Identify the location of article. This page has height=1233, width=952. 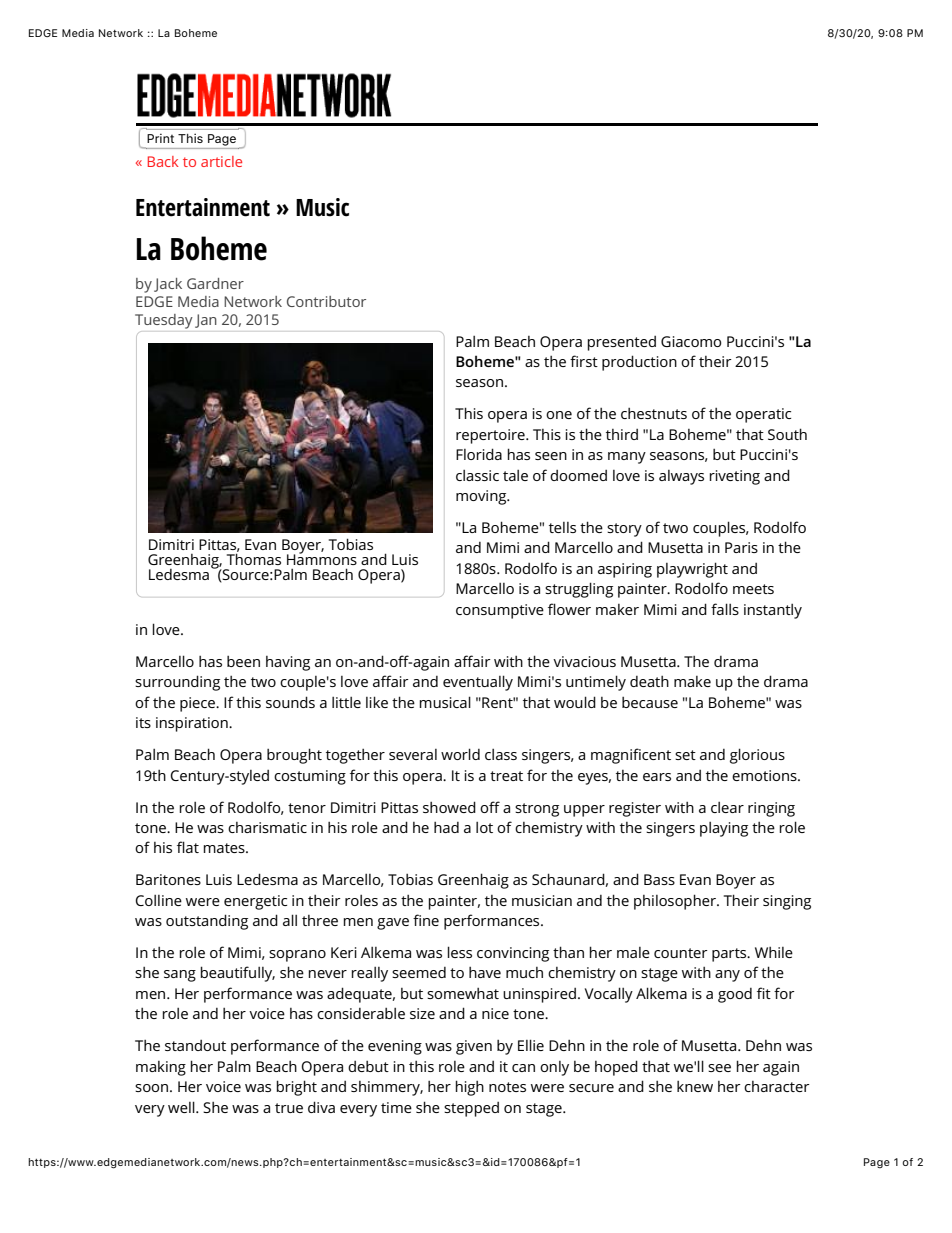
(221, 161).
